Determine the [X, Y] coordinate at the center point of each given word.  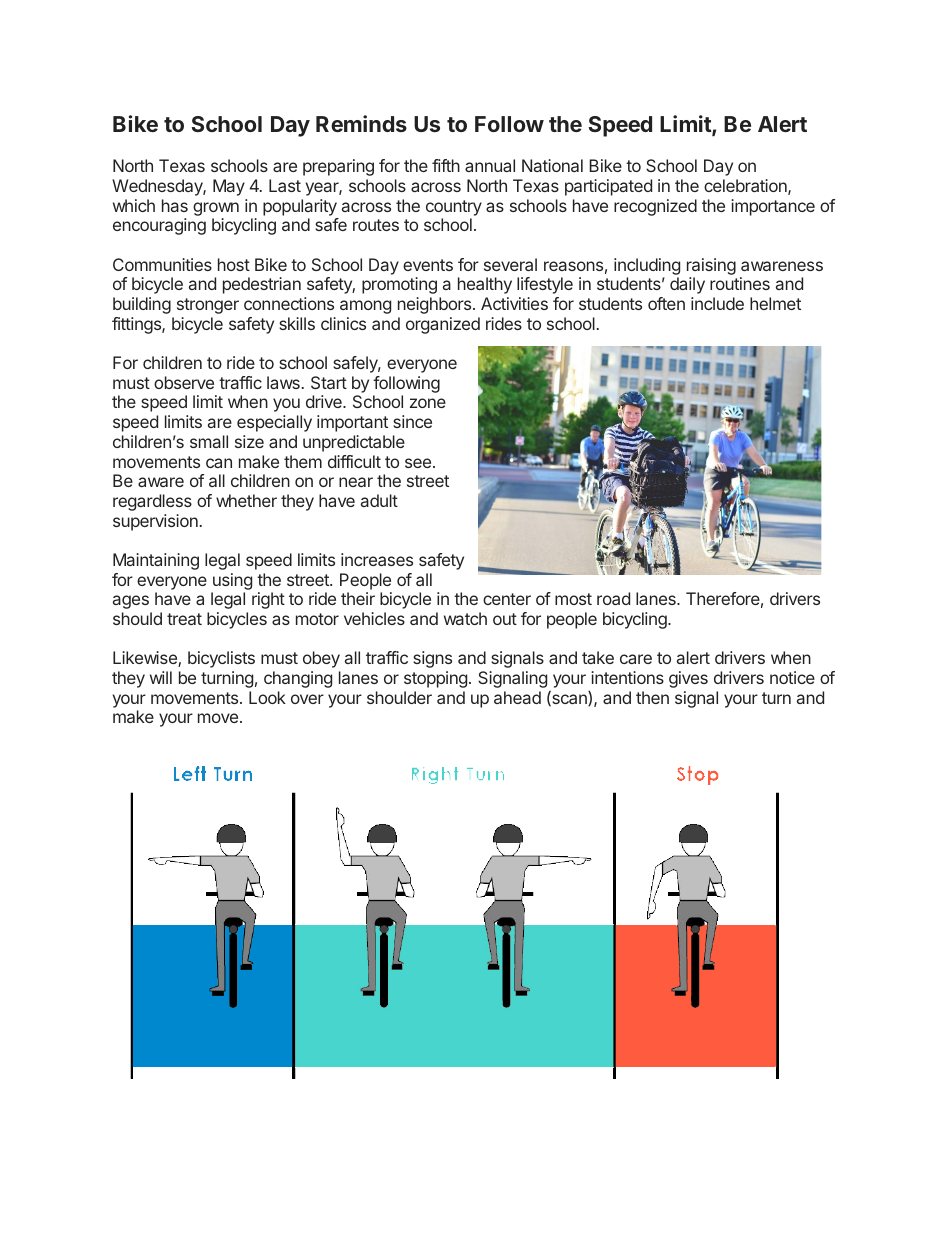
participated [608, 187]
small [209, 441]
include [717, 303]
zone [428, 403]
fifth [446, 165]
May [229, 187]
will [161, 677]
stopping [435, 679]
